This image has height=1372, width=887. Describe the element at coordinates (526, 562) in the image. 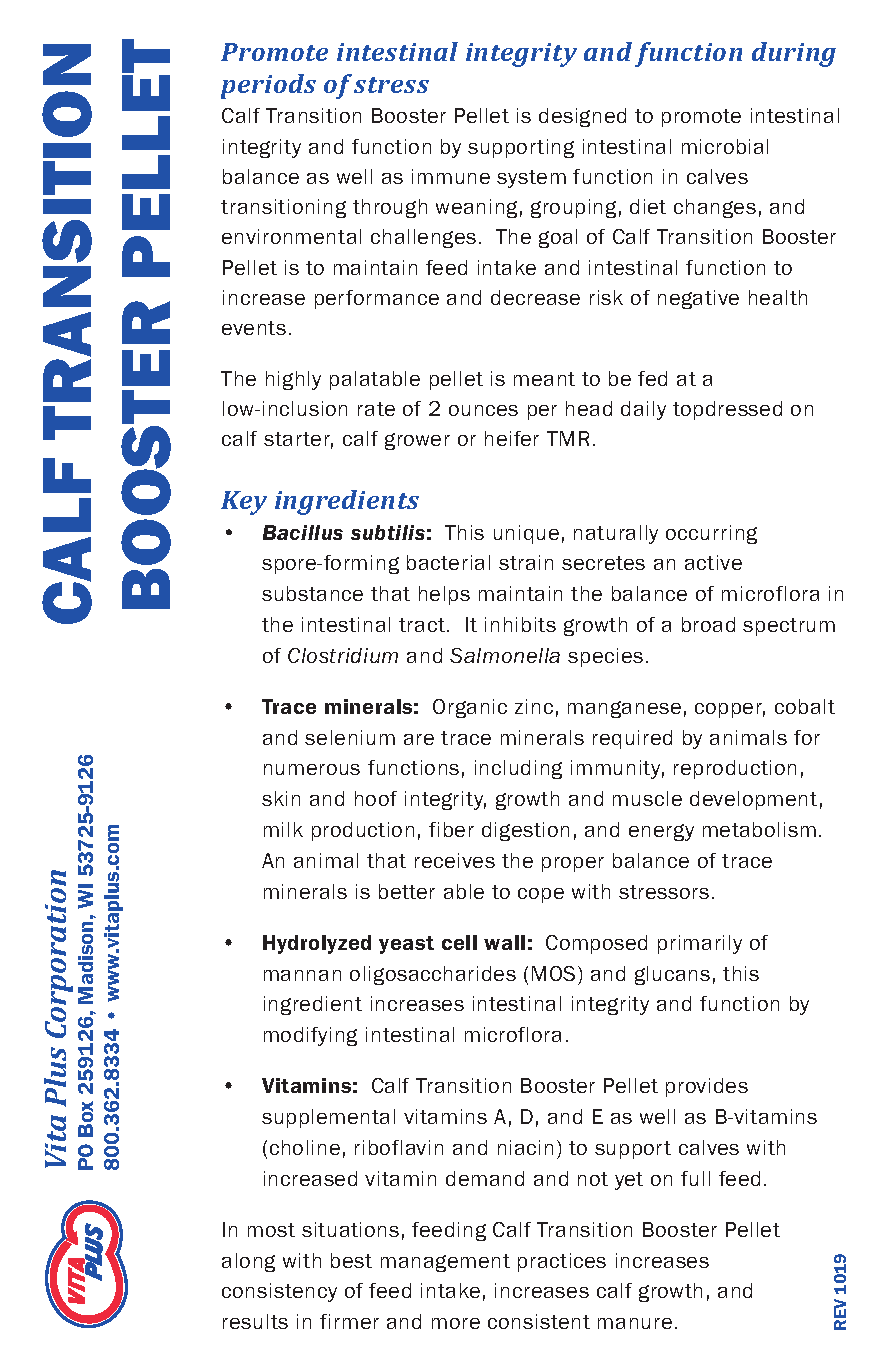

I see `strain` at that location.
